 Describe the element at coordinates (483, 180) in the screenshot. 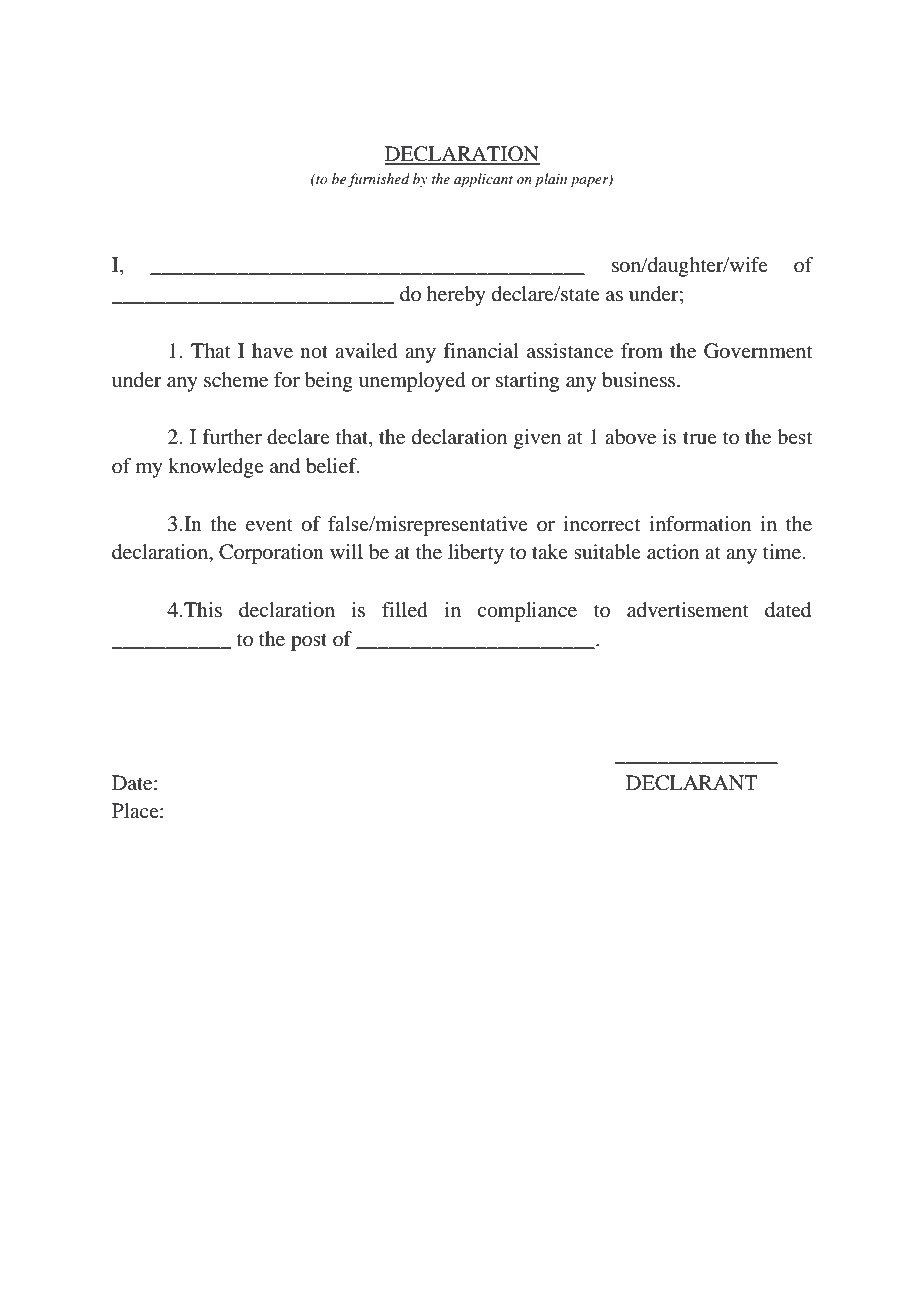

I see `applicant` at that location.
